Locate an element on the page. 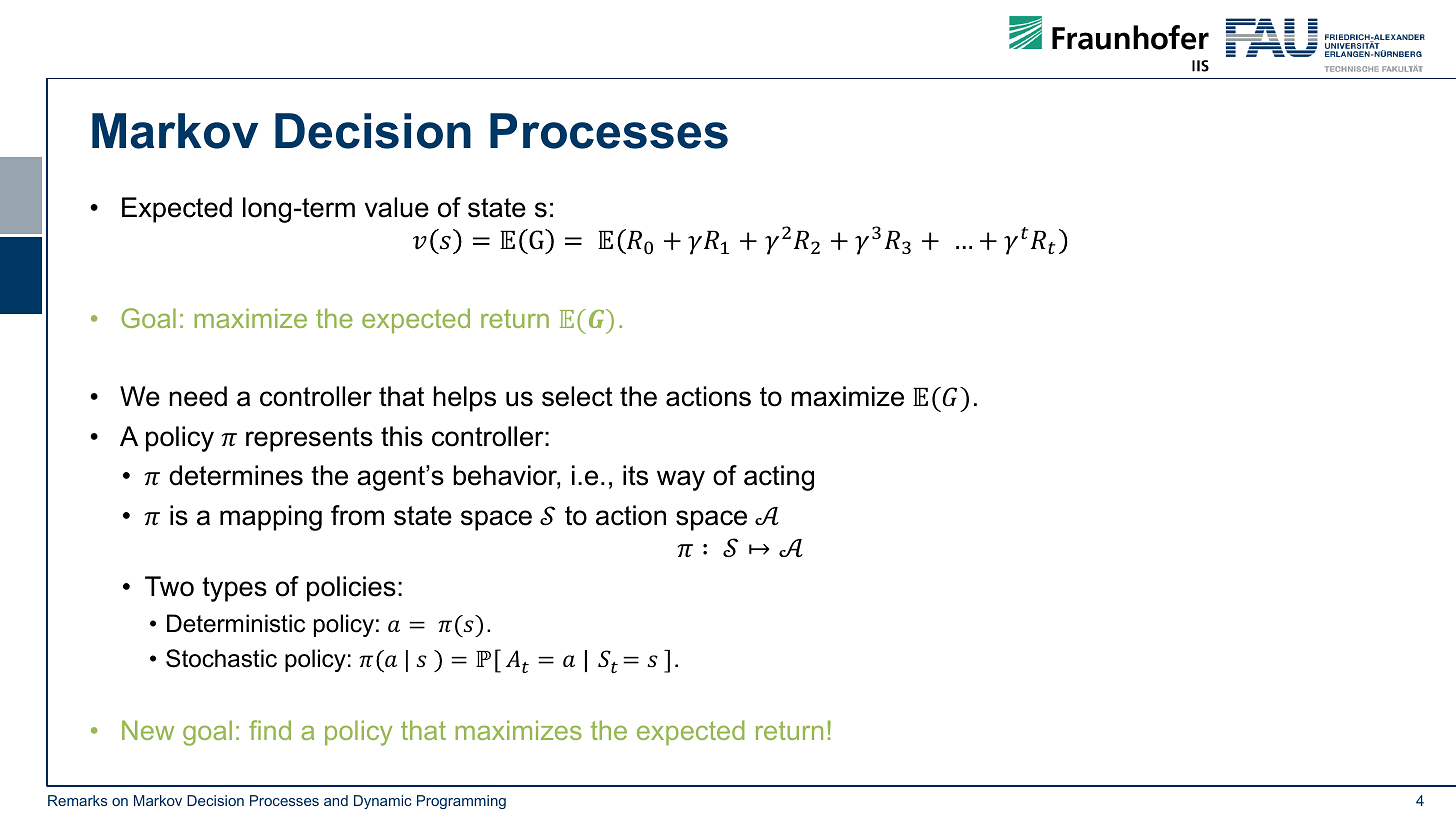  Remarks is located at coordinates (77, 800).
